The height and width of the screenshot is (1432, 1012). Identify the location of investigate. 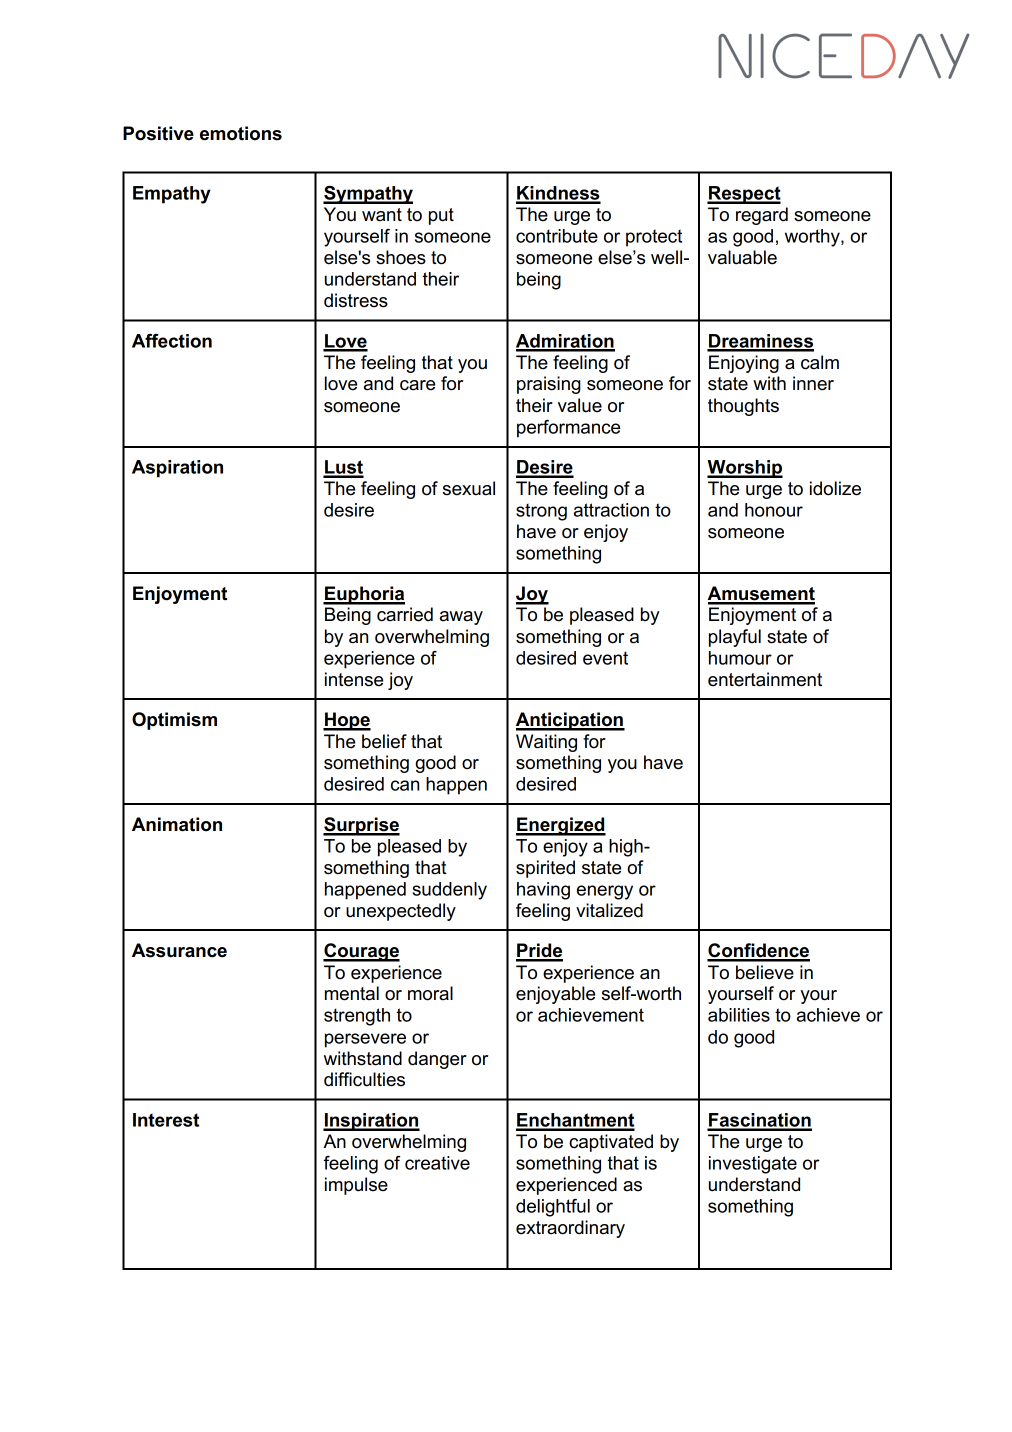
(753, 1165).
